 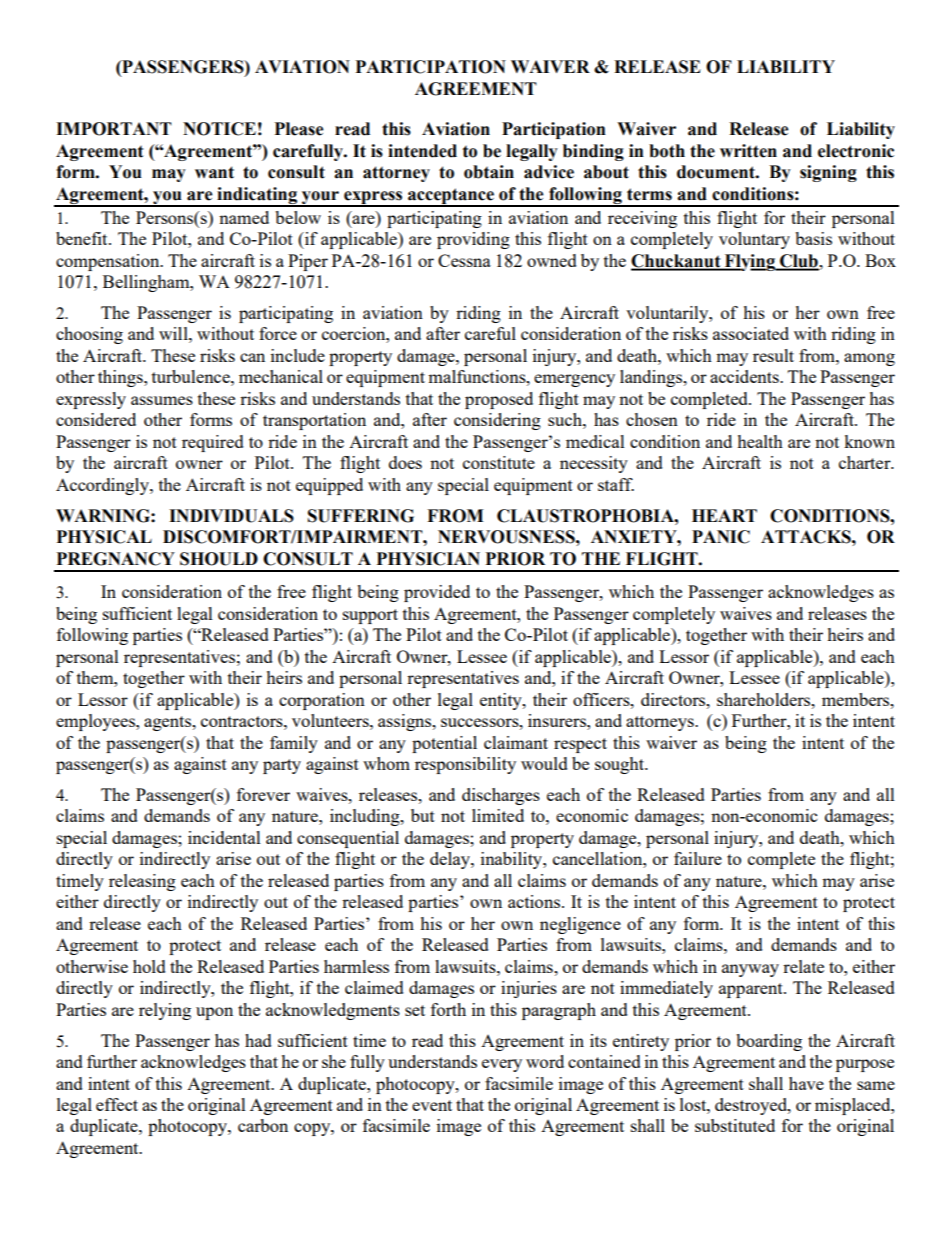 What do you see at coordinates (499, 462) in the screenshot?
I see `constitute` at bounding box center [499, 462].
